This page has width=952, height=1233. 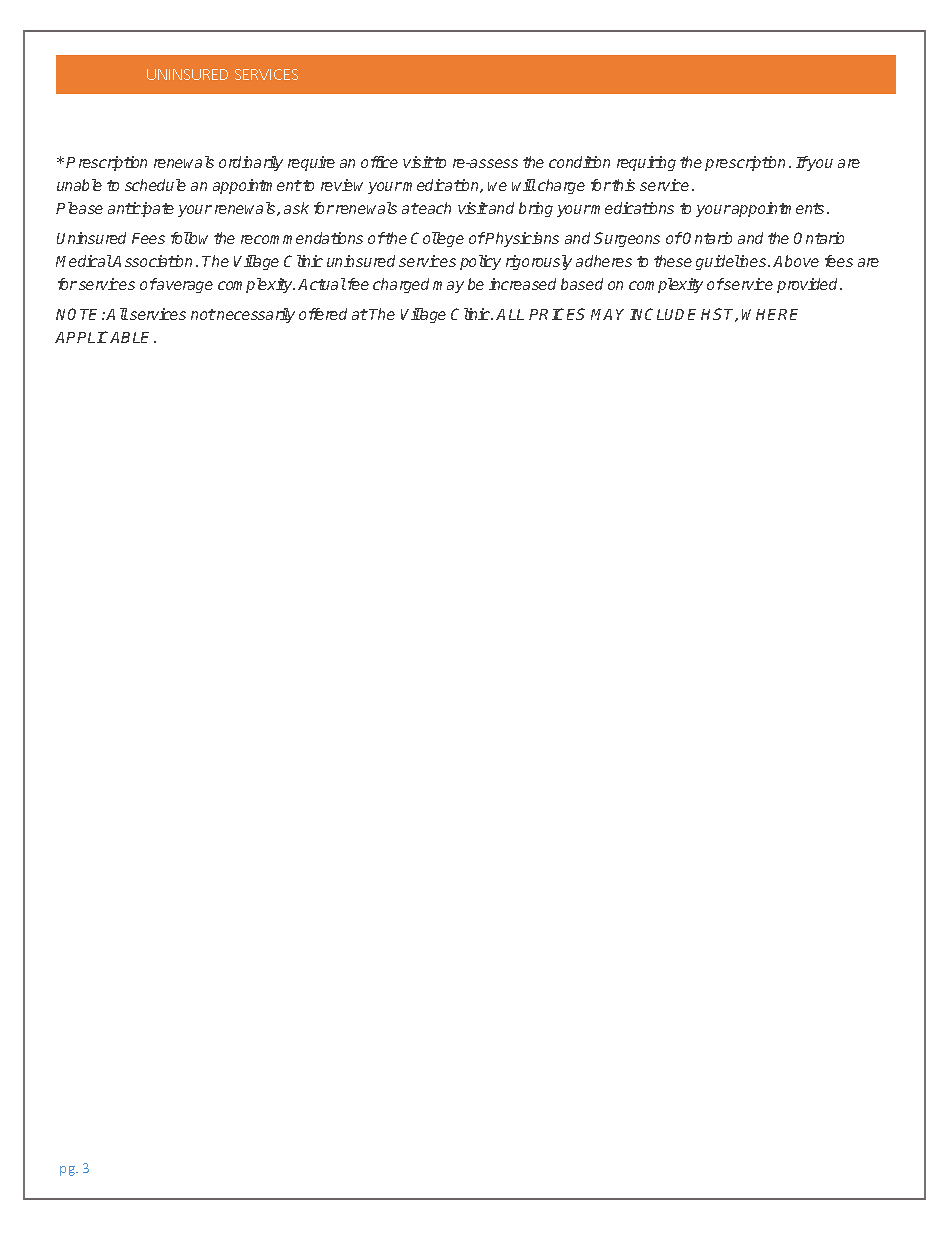 What do you see at coordinates (536, 209) in the page?
I see `bring` at bounding box center [536, 209].
